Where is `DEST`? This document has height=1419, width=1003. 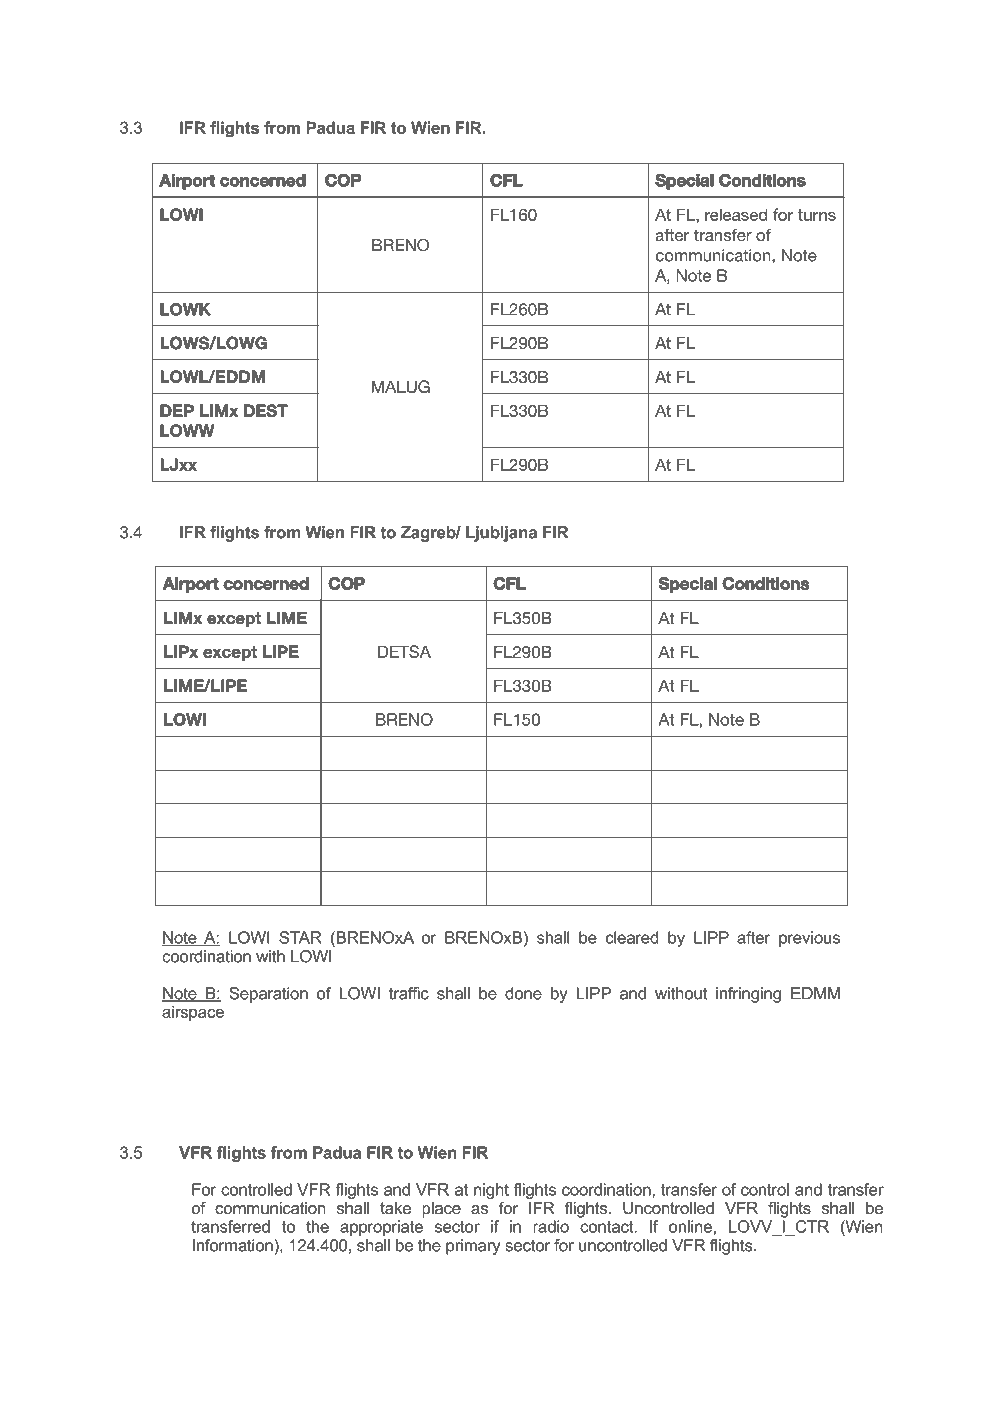
DEST is located at coordinates (266, 410).
